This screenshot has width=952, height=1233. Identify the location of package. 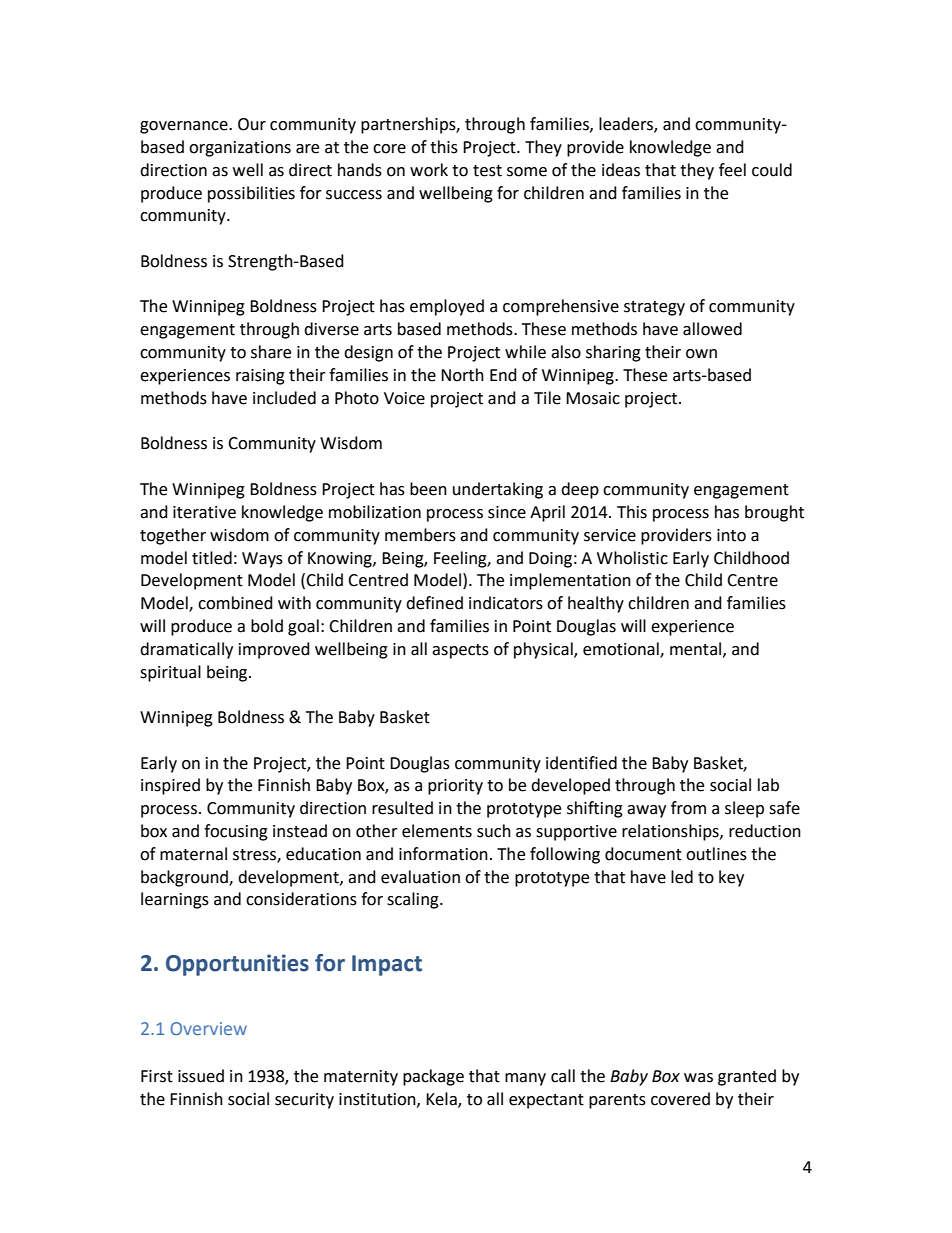
(433, 1077).
